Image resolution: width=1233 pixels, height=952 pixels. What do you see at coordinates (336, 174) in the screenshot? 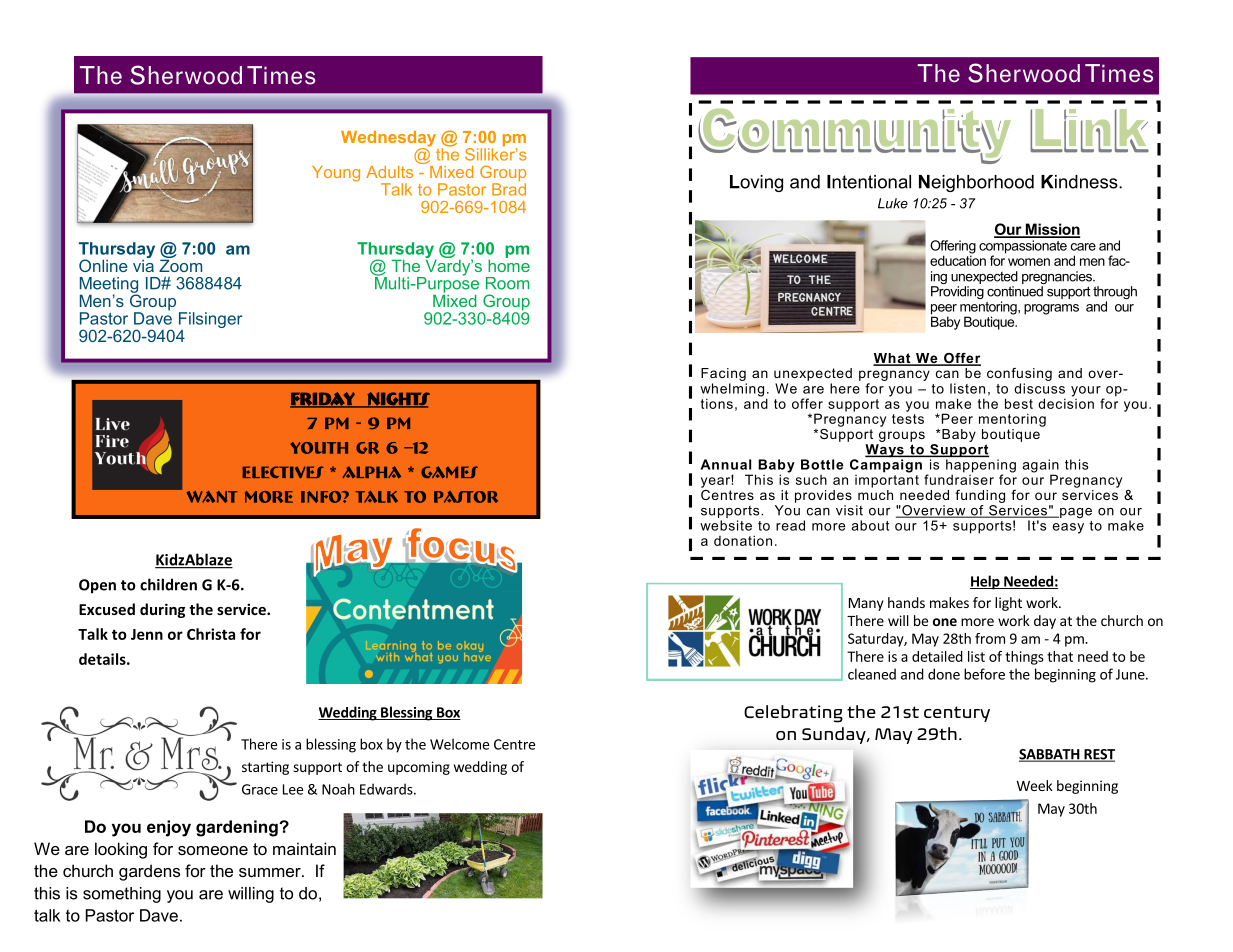
I see `Young` at bounding box center [336, 174].
